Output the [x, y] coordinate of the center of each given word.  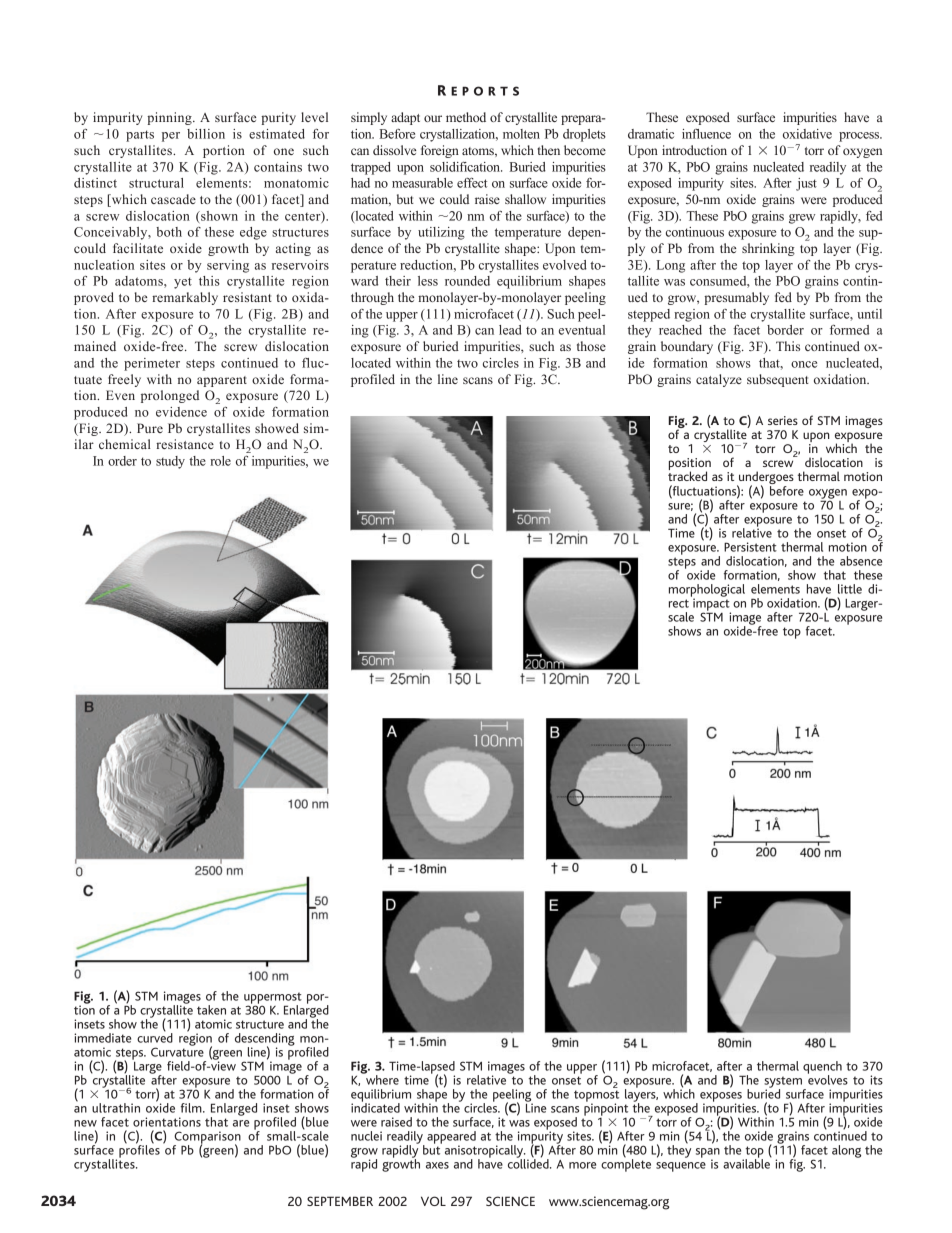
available [747, 1163]
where [381, 1078]
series [783, 420]
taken [211, 1010]
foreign [440, 151]
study [170, 462]
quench [822, 1068]
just [806, 184]
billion [206, 134]
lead [510, 330]
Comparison [207, 1138]
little [850, 589]
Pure [150, 428]
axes [437, 1165]
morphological [707, 591]
